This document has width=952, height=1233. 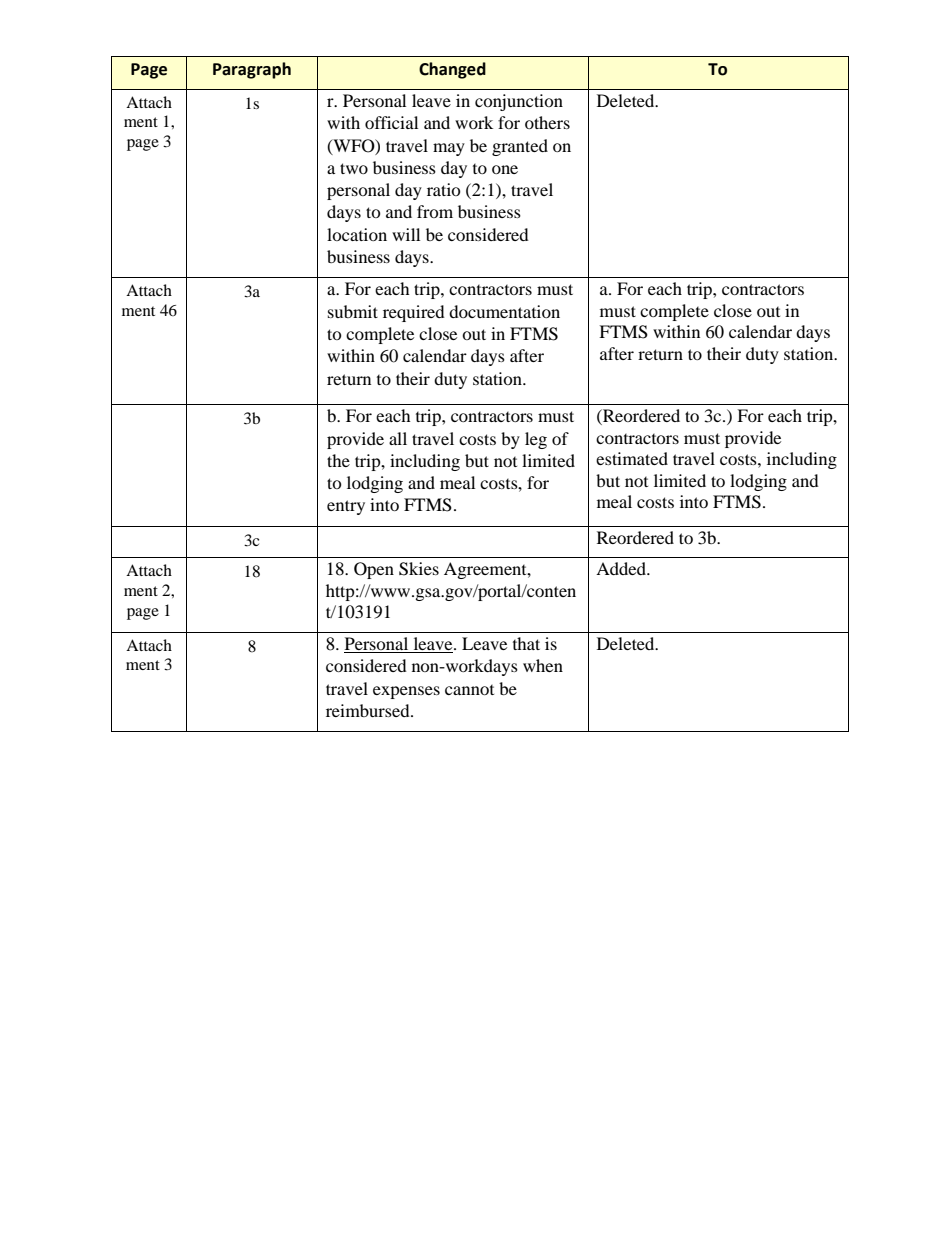 I want to click on Paragraph, so click(x=252, y=70).
